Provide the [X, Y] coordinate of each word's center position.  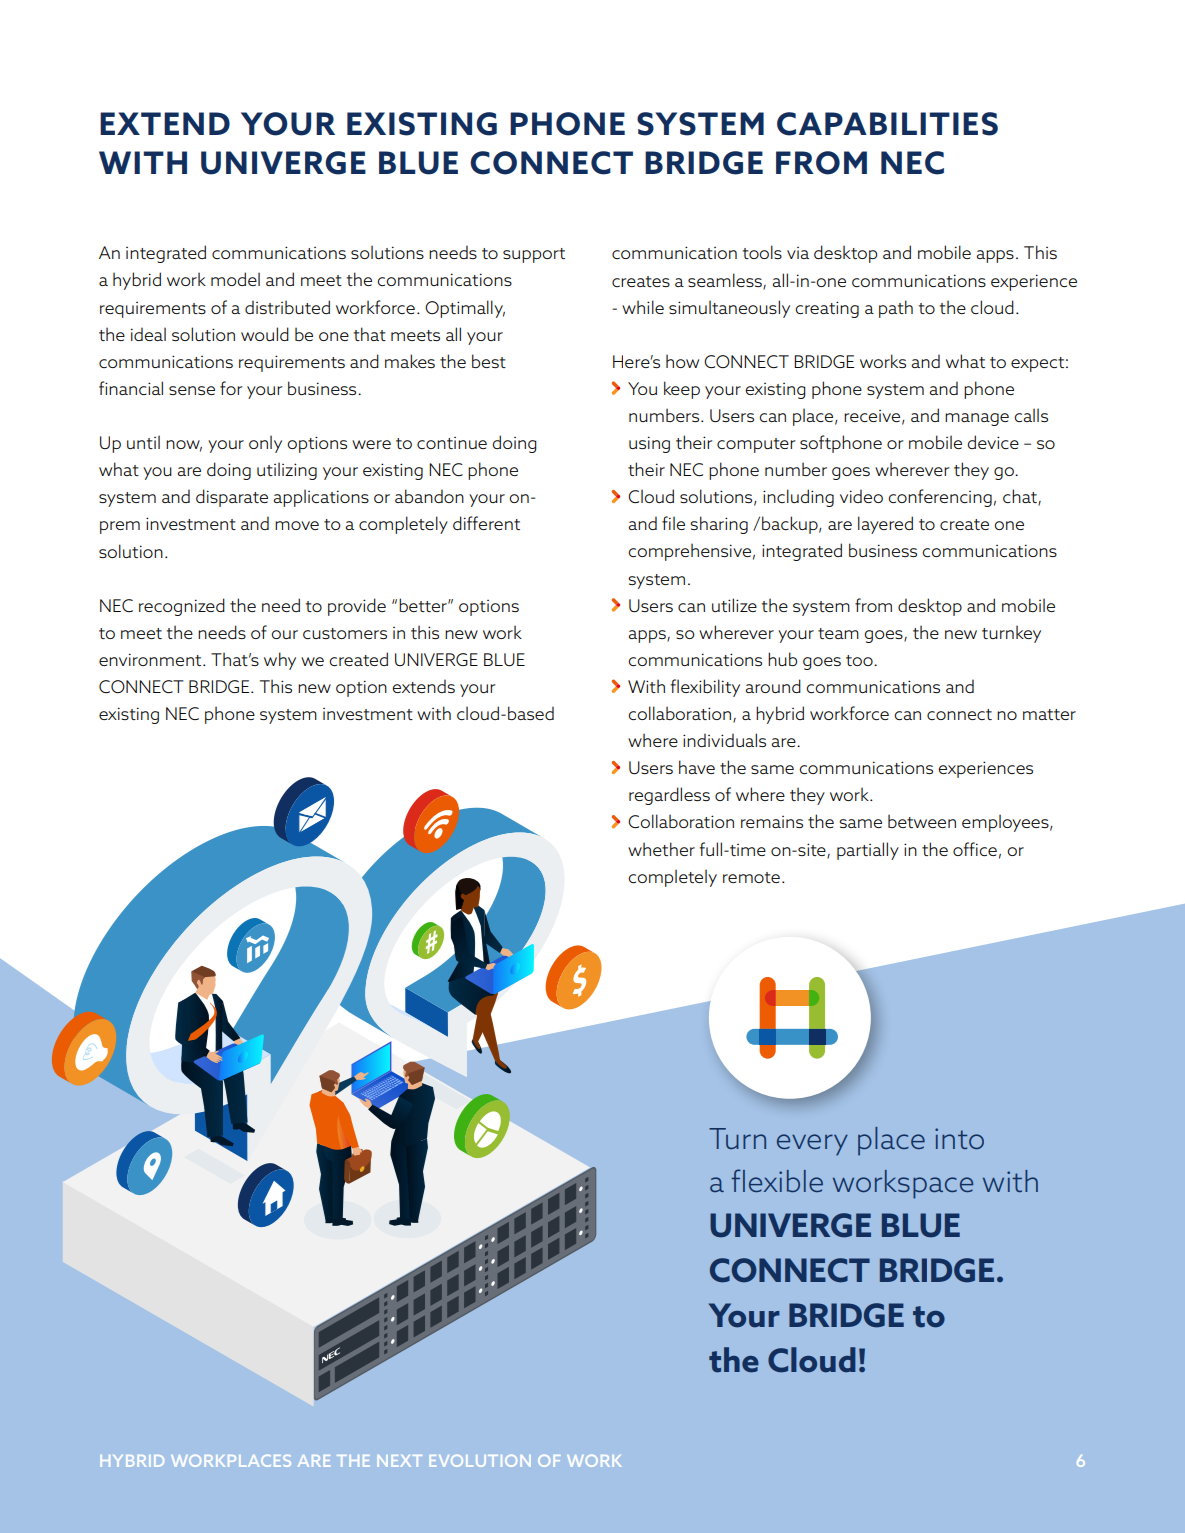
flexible [777, 1180]
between [922, 821]
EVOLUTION [480, 1461]
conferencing [940, 498]
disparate [232, 498]
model [235, 279]
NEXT [399, 1461]
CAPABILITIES [887, 124]
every [812, 1145]
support [534, 255]
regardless [669, 796]
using [649, 444]
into [959, 1138]
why [280, 661]
